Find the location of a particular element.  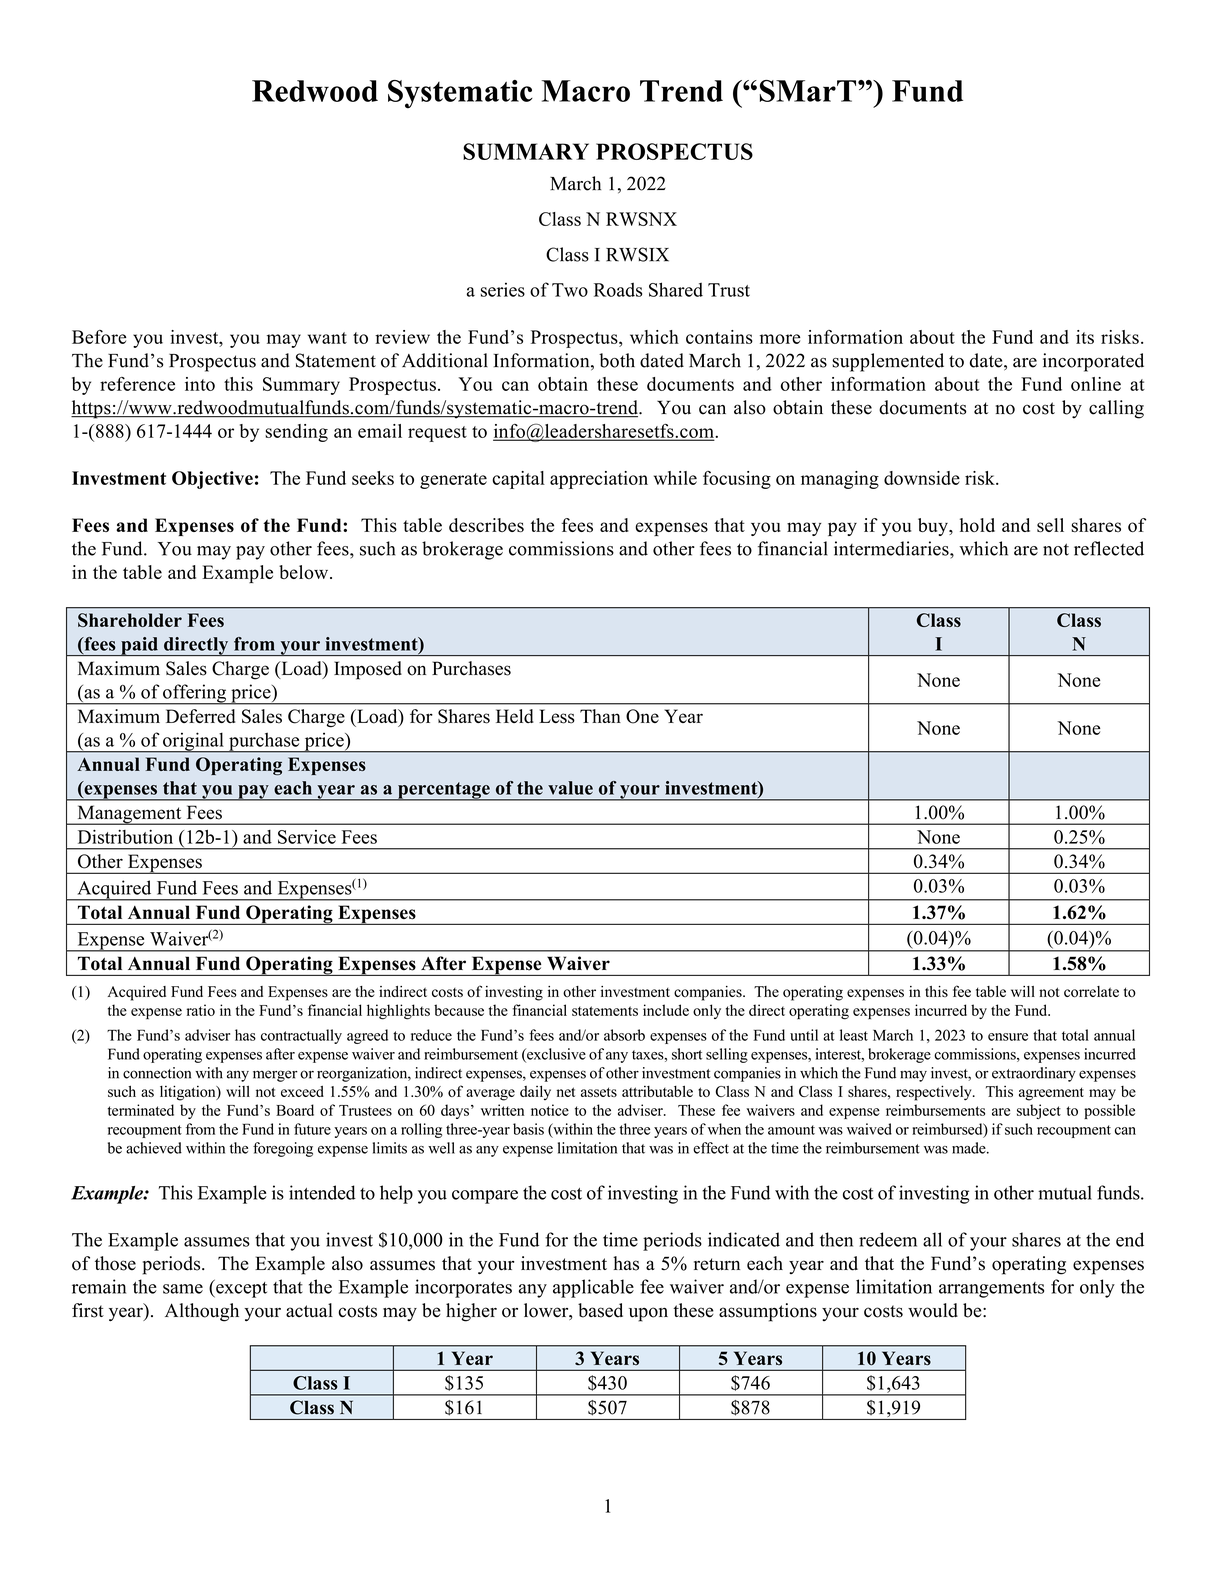

ratio is located at coordinates (201, 1010).
